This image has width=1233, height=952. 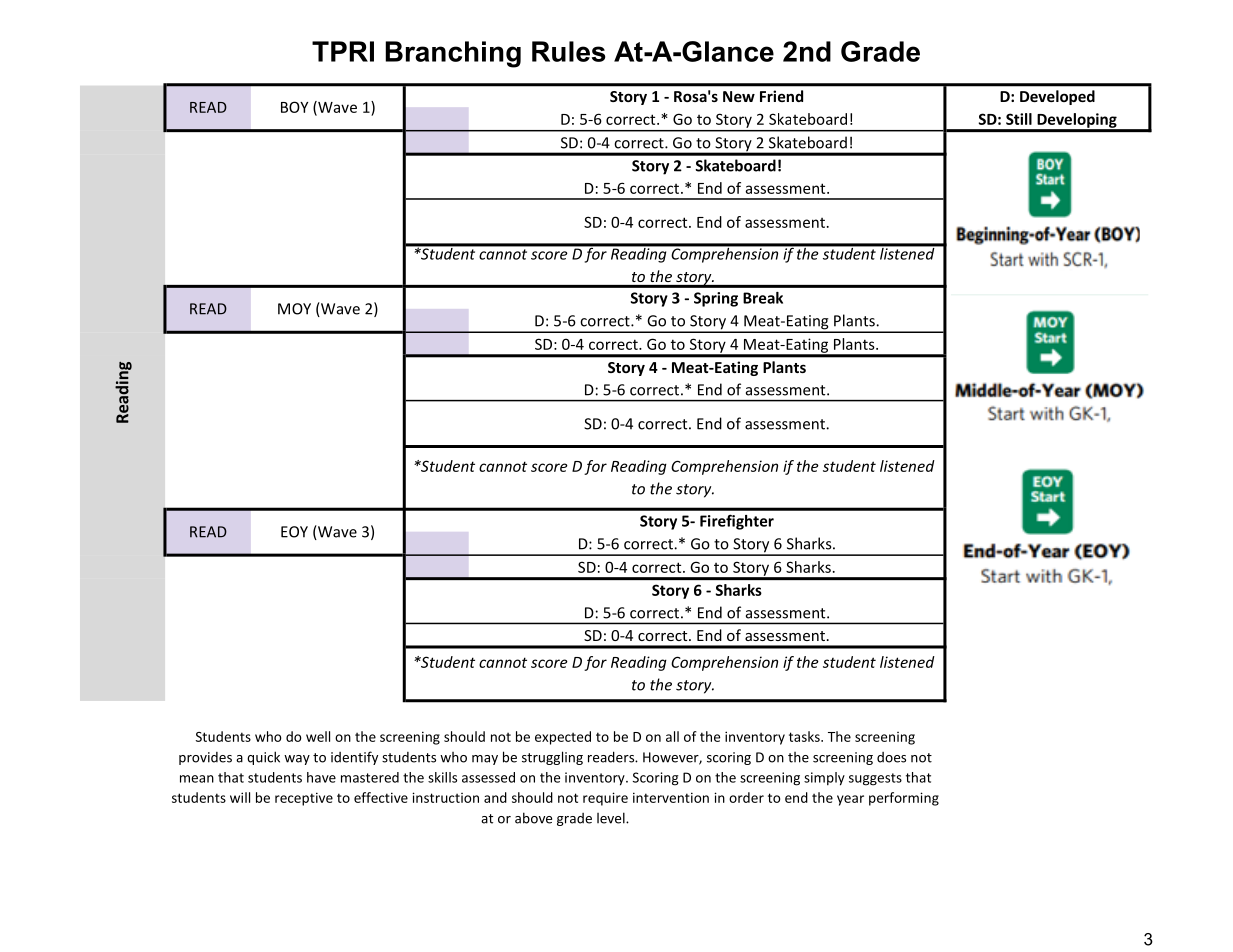 What do you see at coordinates (304, 799) in the image?
I see `receptive` at bounding box center [304, 799].
